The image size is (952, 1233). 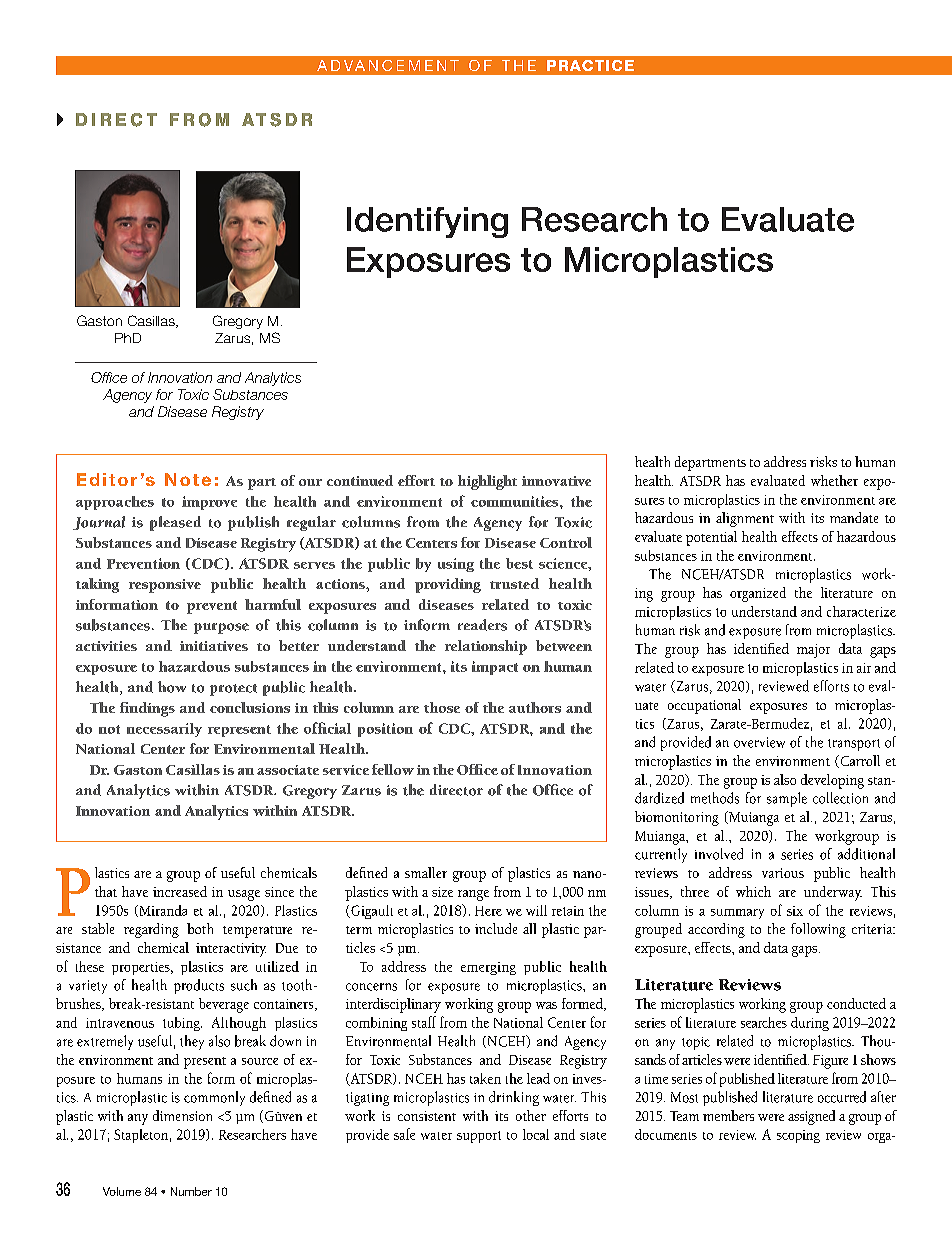 What do you see at coordinates (191, 1191) in the screenshot?
I see `Number` at bounding box center [191, 1191].
